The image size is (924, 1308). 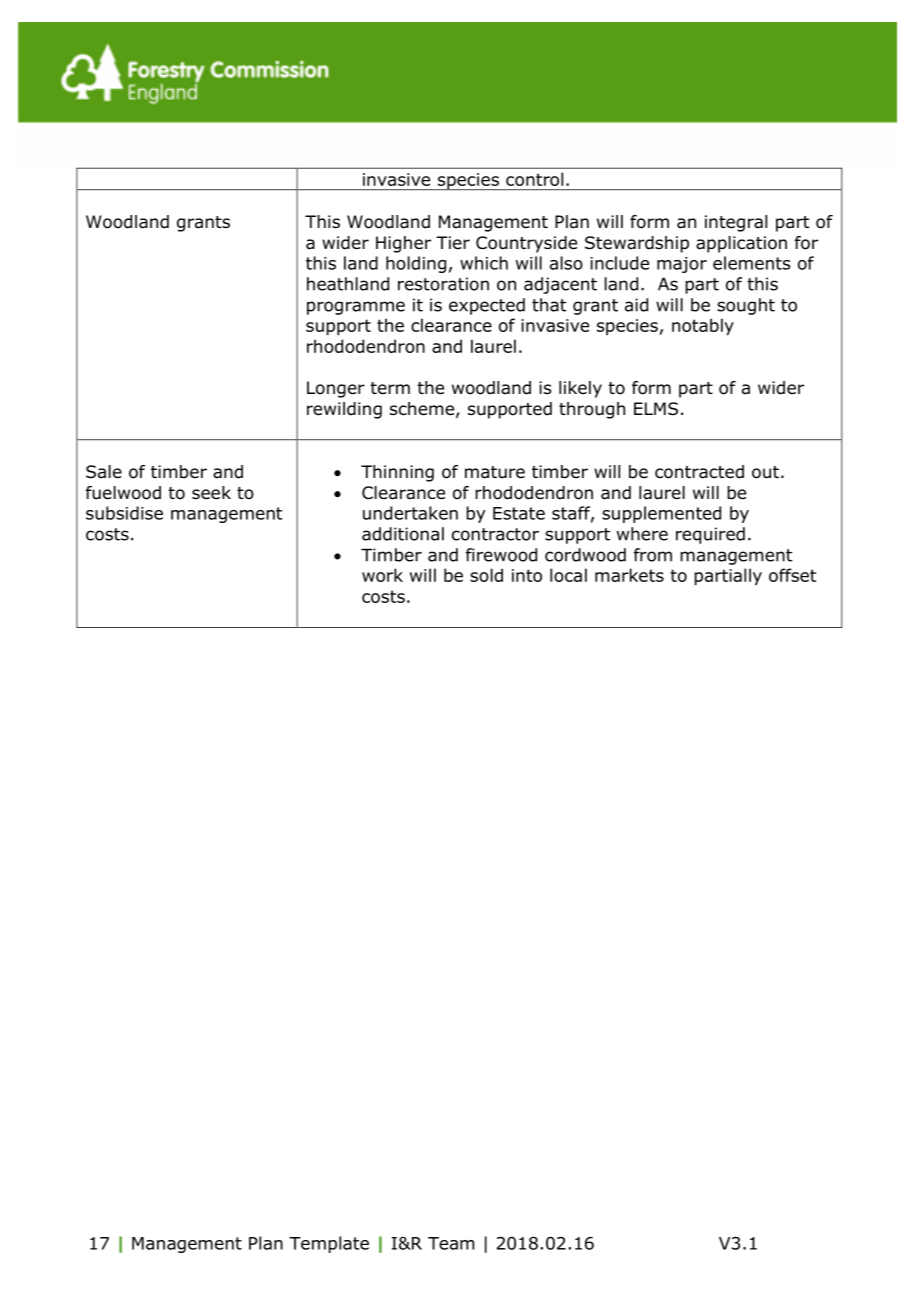 What do you see at coordinates (486, 575) in the document?
I see `sold` at bounding box center [486, 575].
